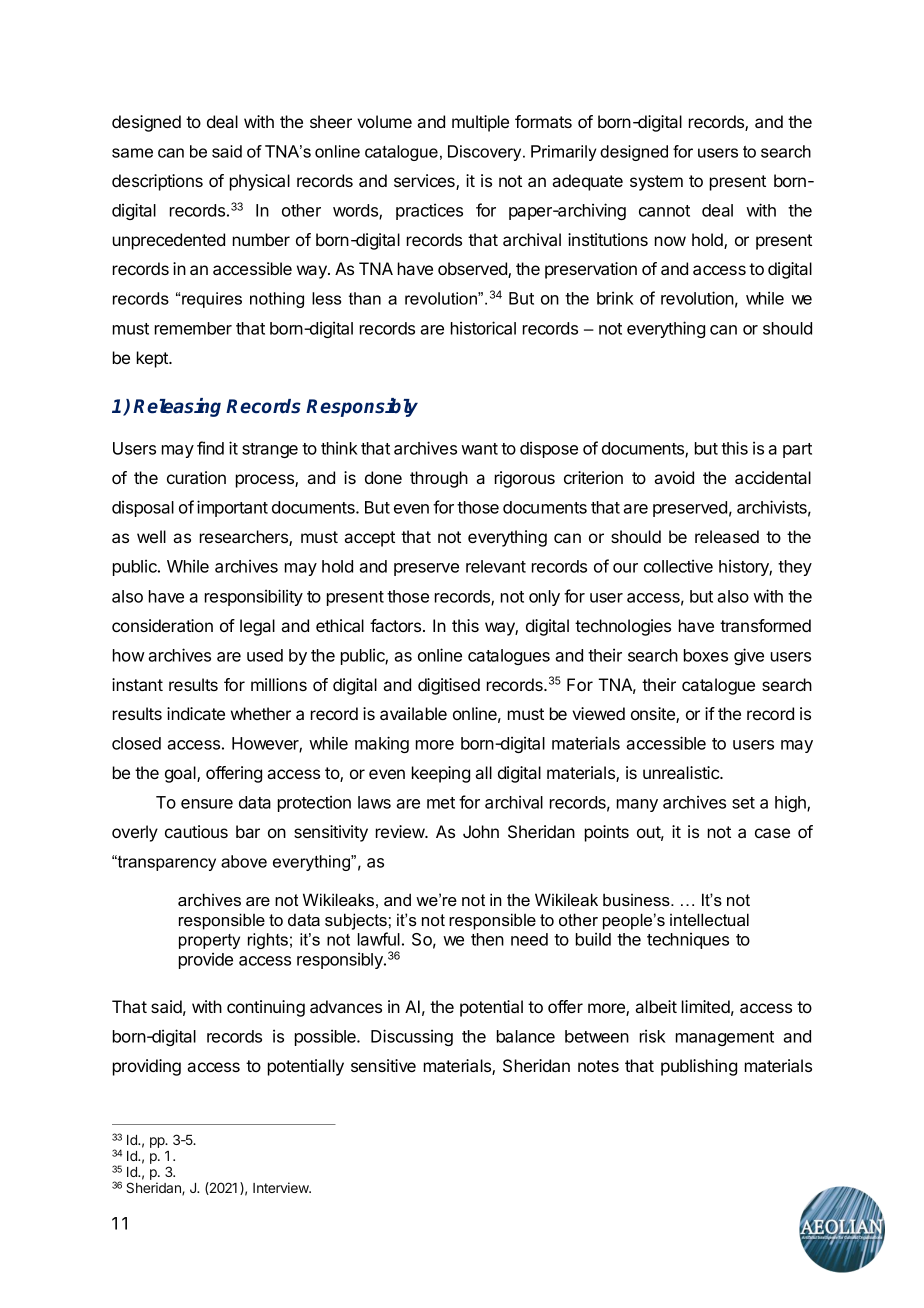 Image resolution: width=924 pixels, height=1308 pixels. What do you see at coordinates (709, 919) in the screenshot?
I see `intellectual` at bounding box center [709, 919].
